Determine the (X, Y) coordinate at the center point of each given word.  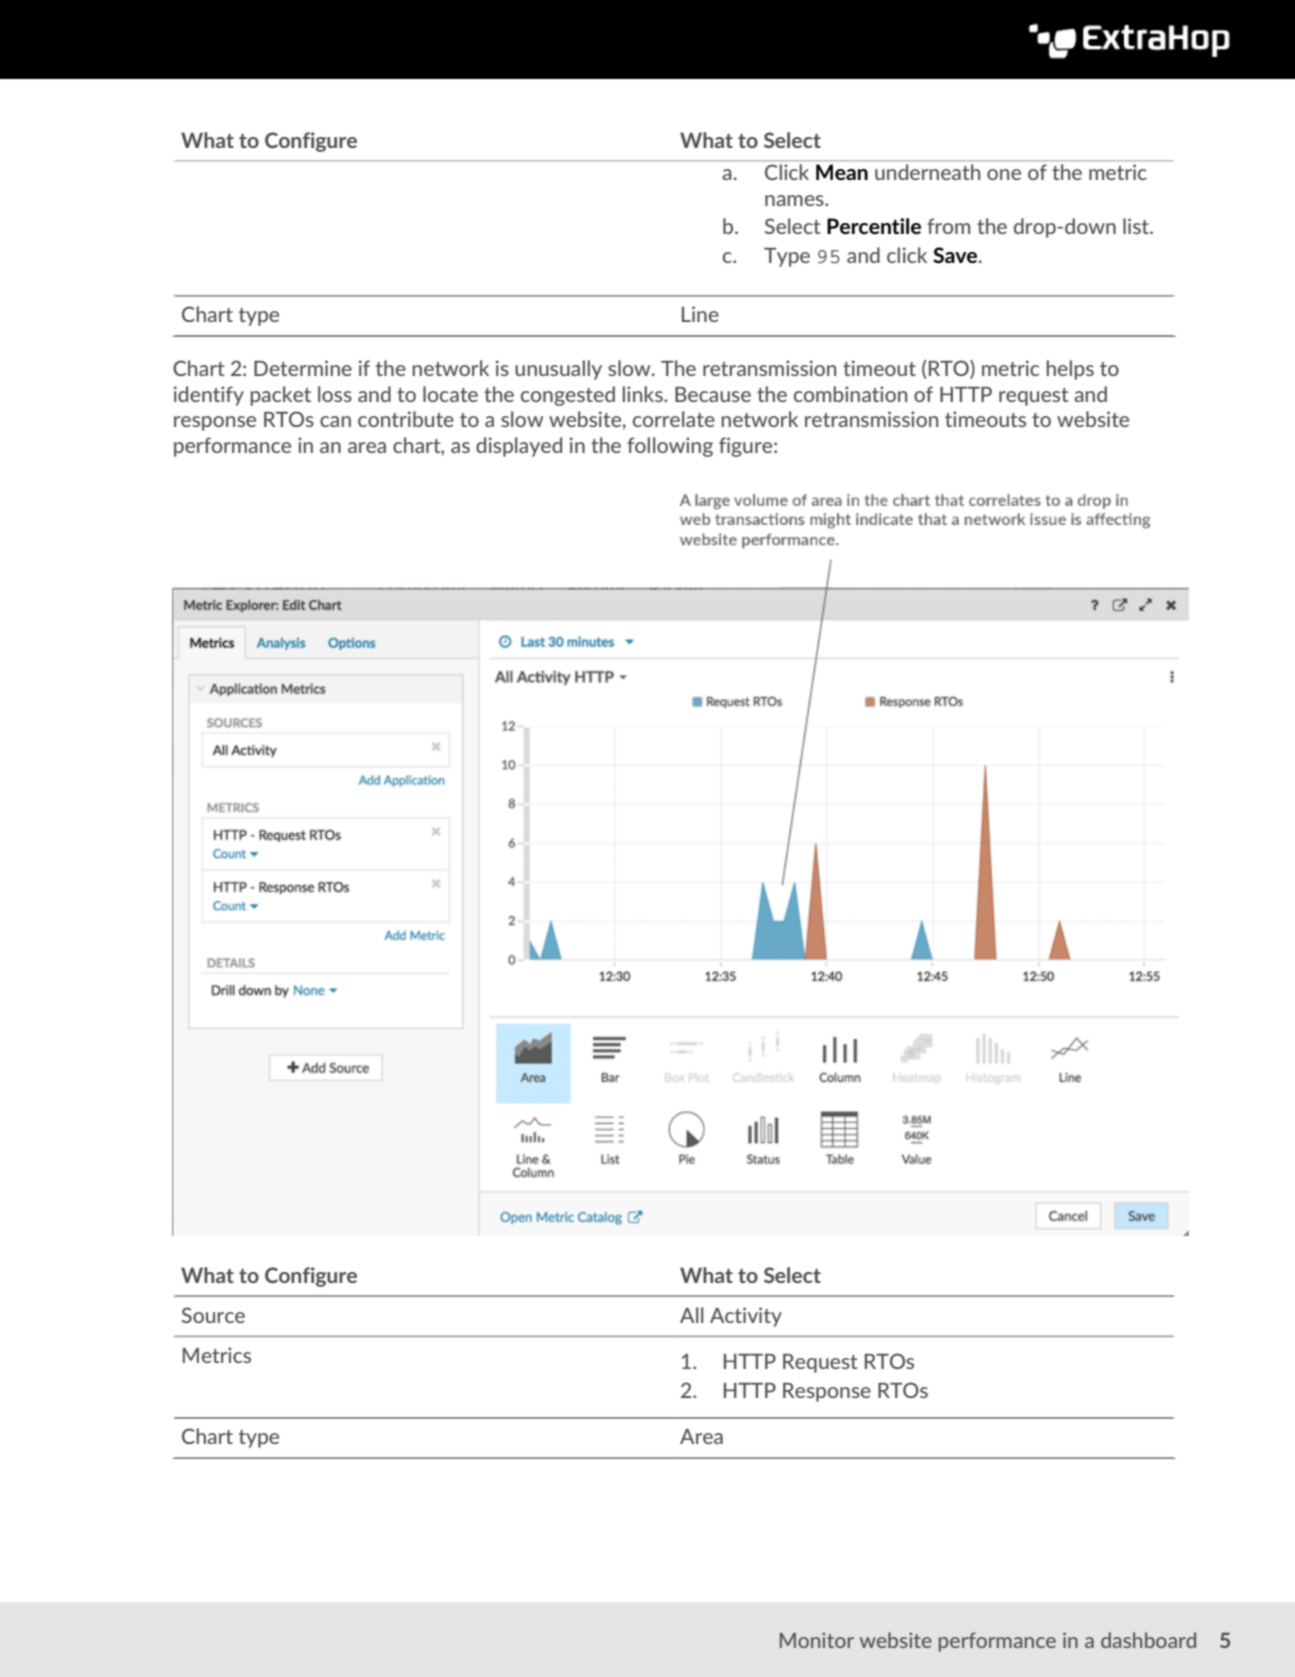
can (335, 421)
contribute (406, 419)
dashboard (1148, 1640)
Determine (303, 368)
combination (850, 394)
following (670, 447)
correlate (674, 419)
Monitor (817, 1640)
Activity (746, 1317)
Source (213, 1315)
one (1004, 174)
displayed (519, 447)
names (795, 200)
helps (1070, 370)
